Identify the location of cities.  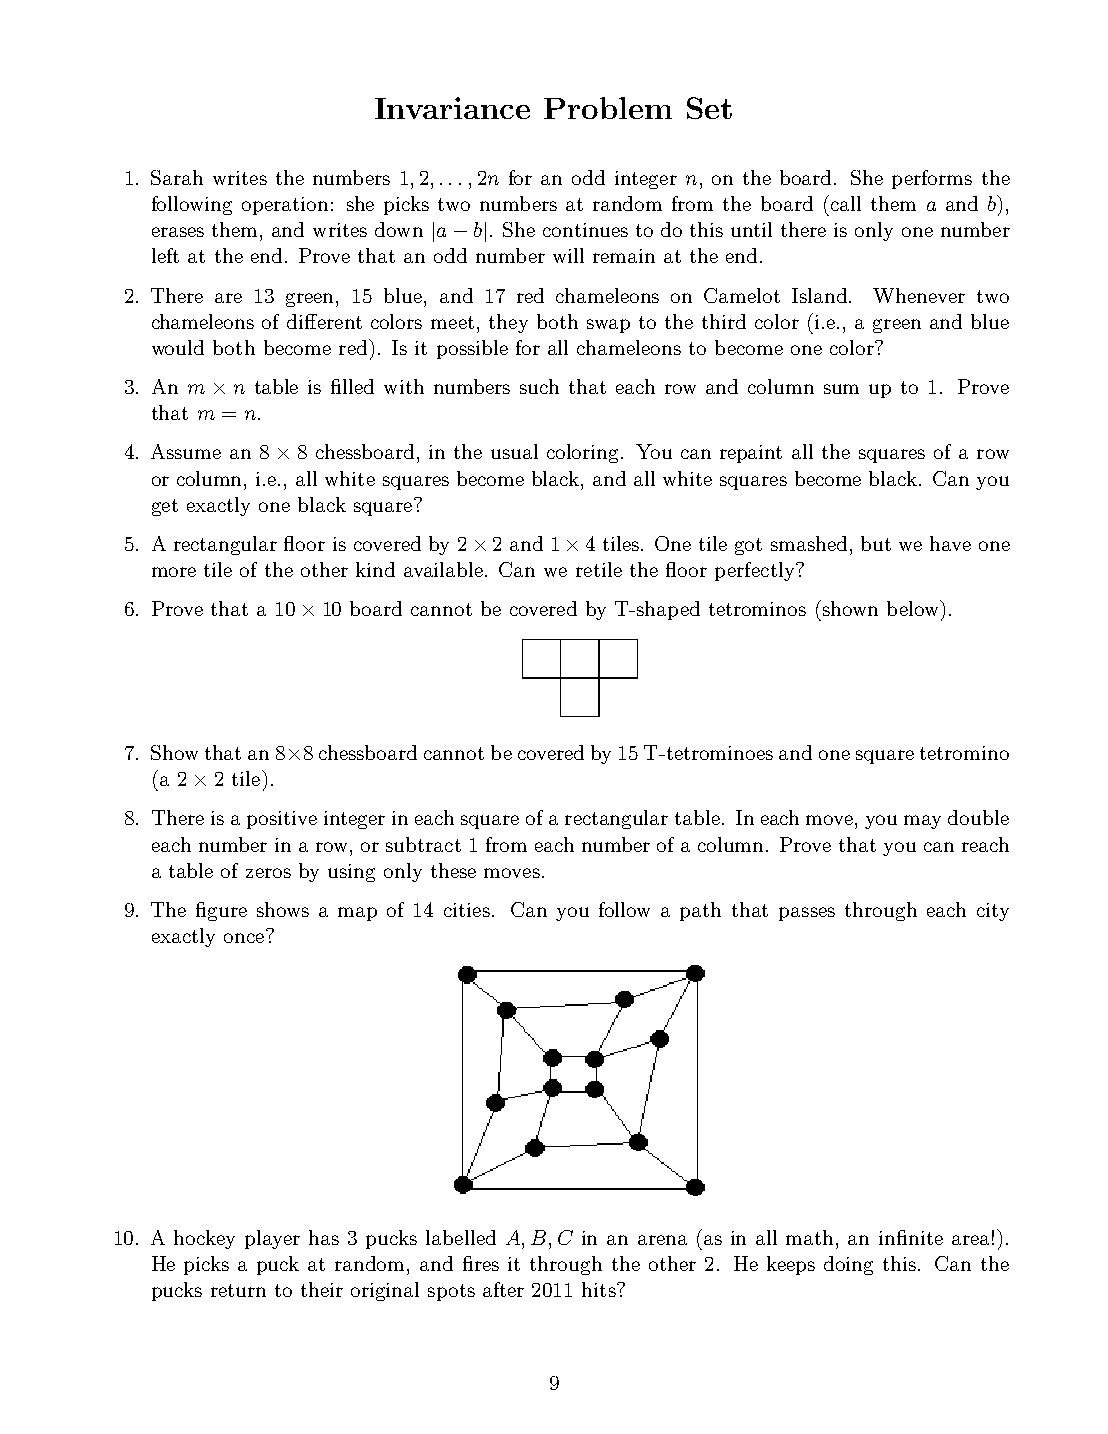
(467, 910).
